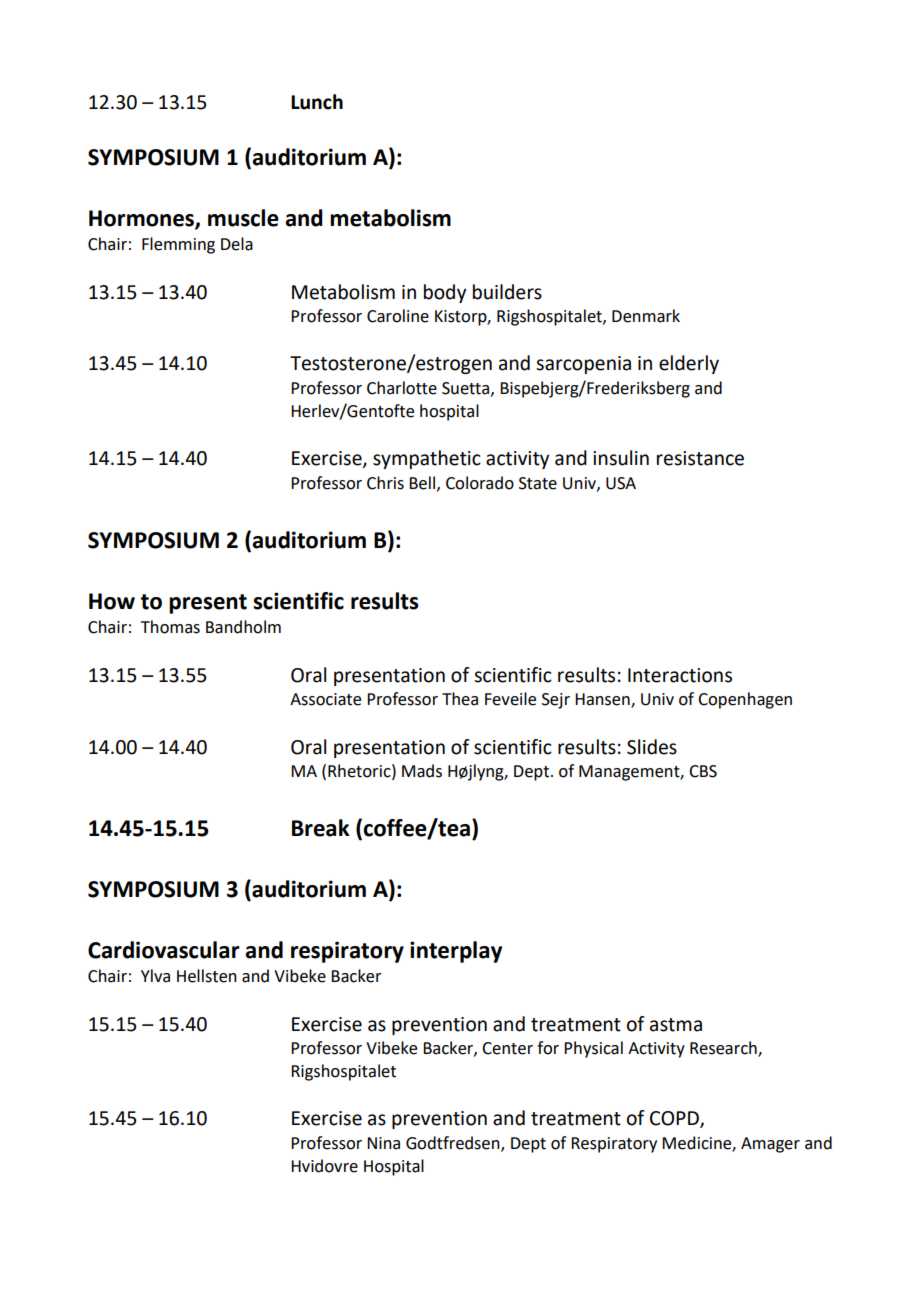  What do you see at coordinates (460, 699) in the screenshot?
I see `Thea` at bounding box center [460, 699].
